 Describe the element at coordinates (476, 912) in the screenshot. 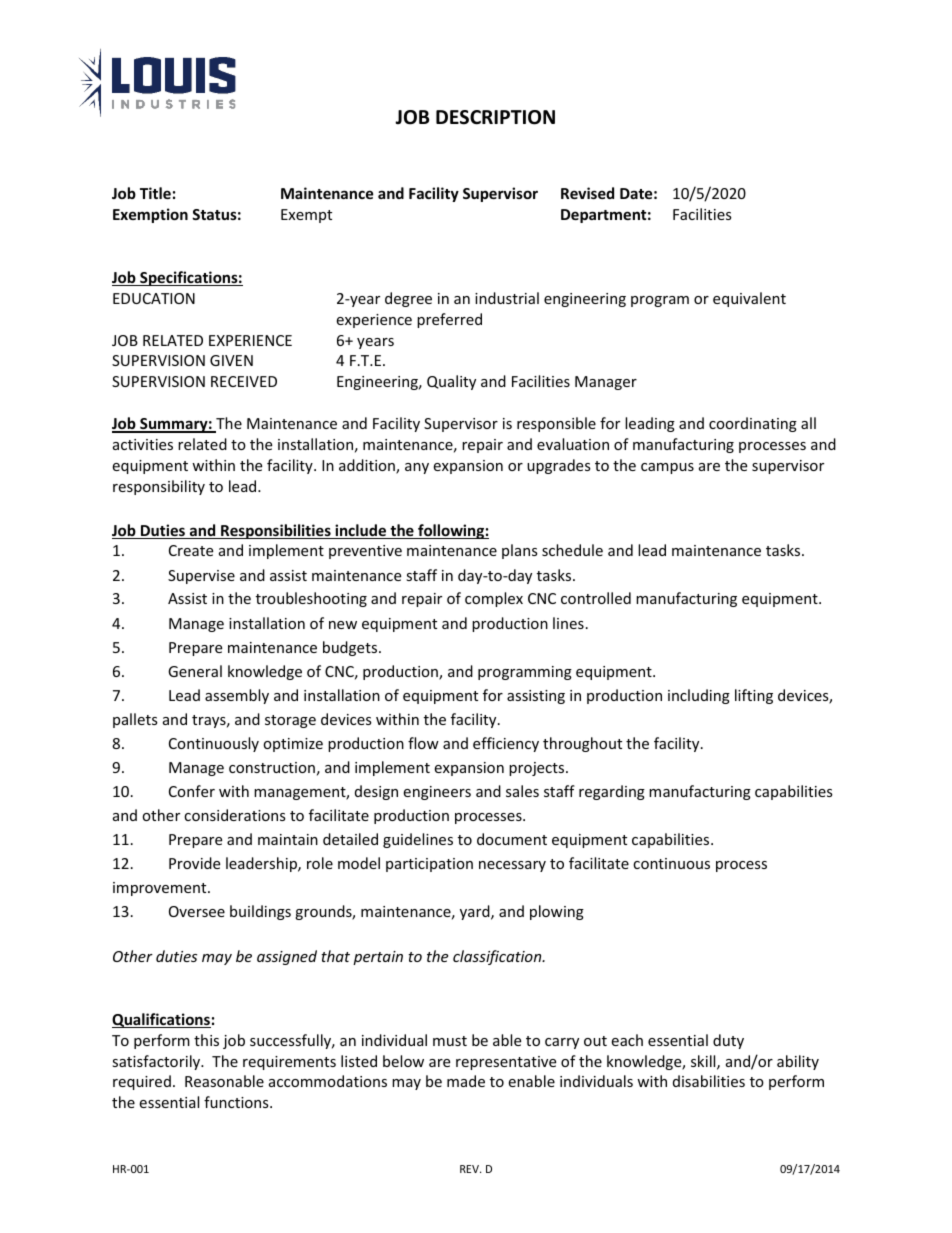

I see `yard` at that location.
